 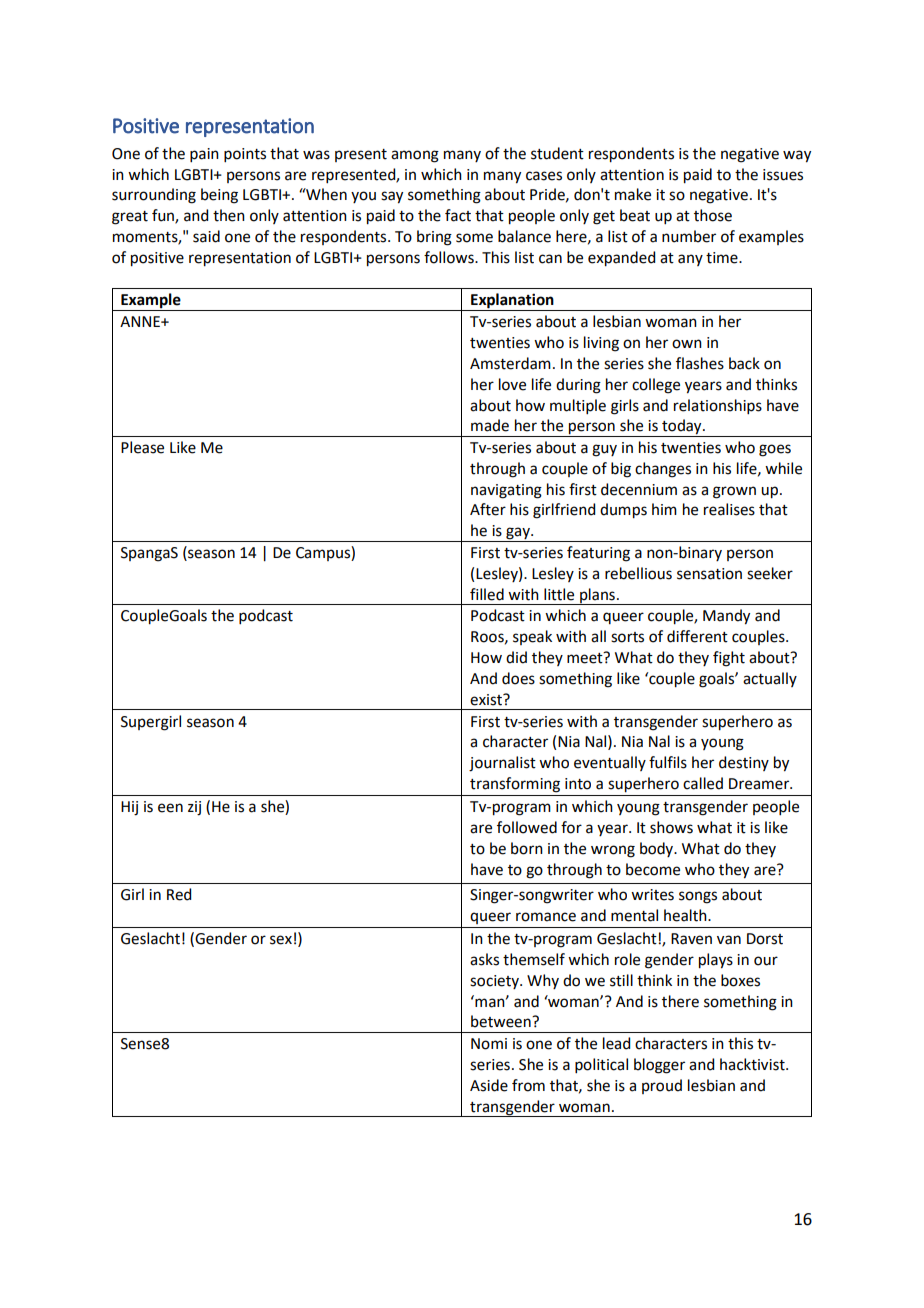 I want to click on zij, so click(x=194, y=808).
